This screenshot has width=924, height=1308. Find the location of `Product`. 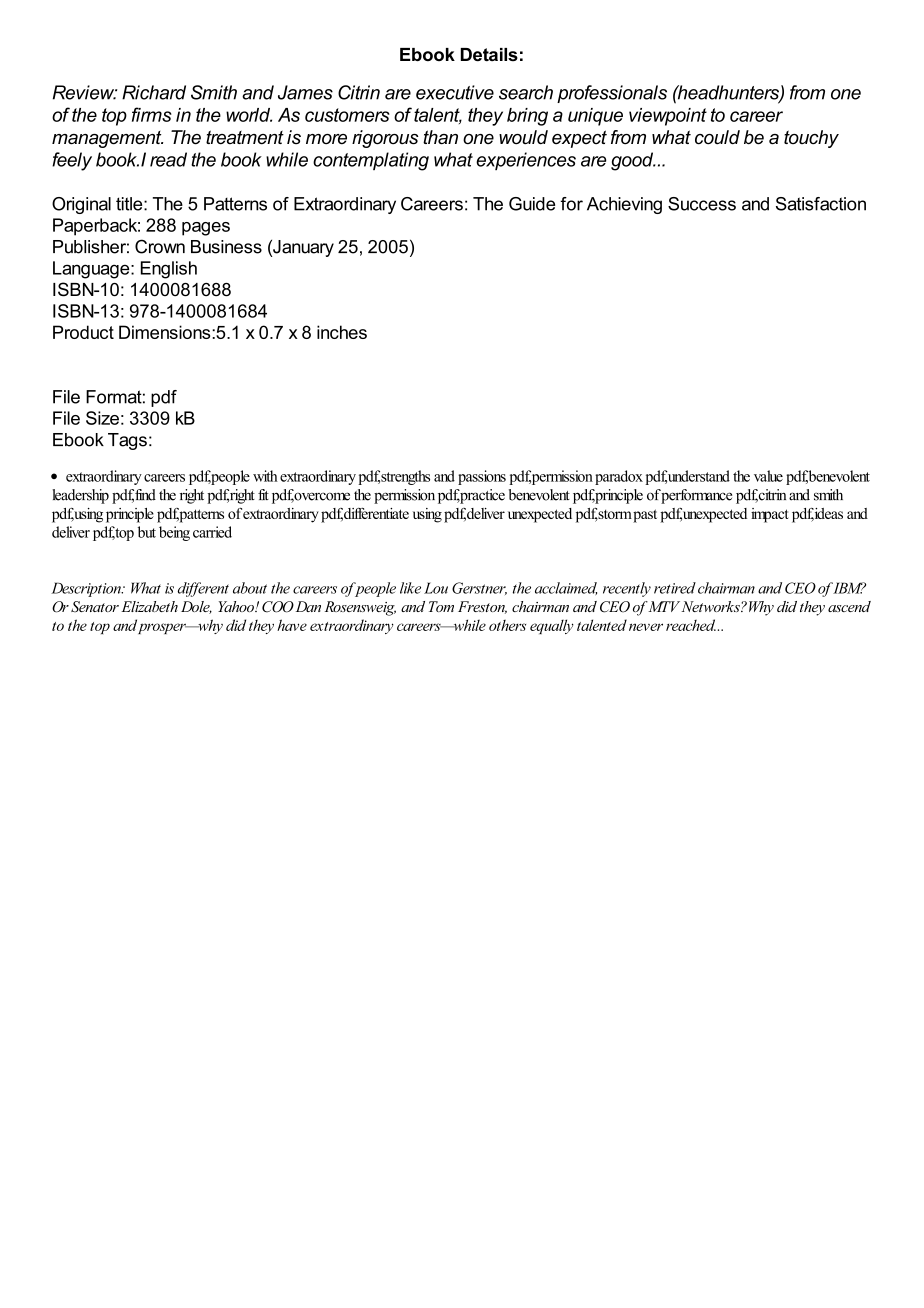

Product is located at coordinates (83, 332).
